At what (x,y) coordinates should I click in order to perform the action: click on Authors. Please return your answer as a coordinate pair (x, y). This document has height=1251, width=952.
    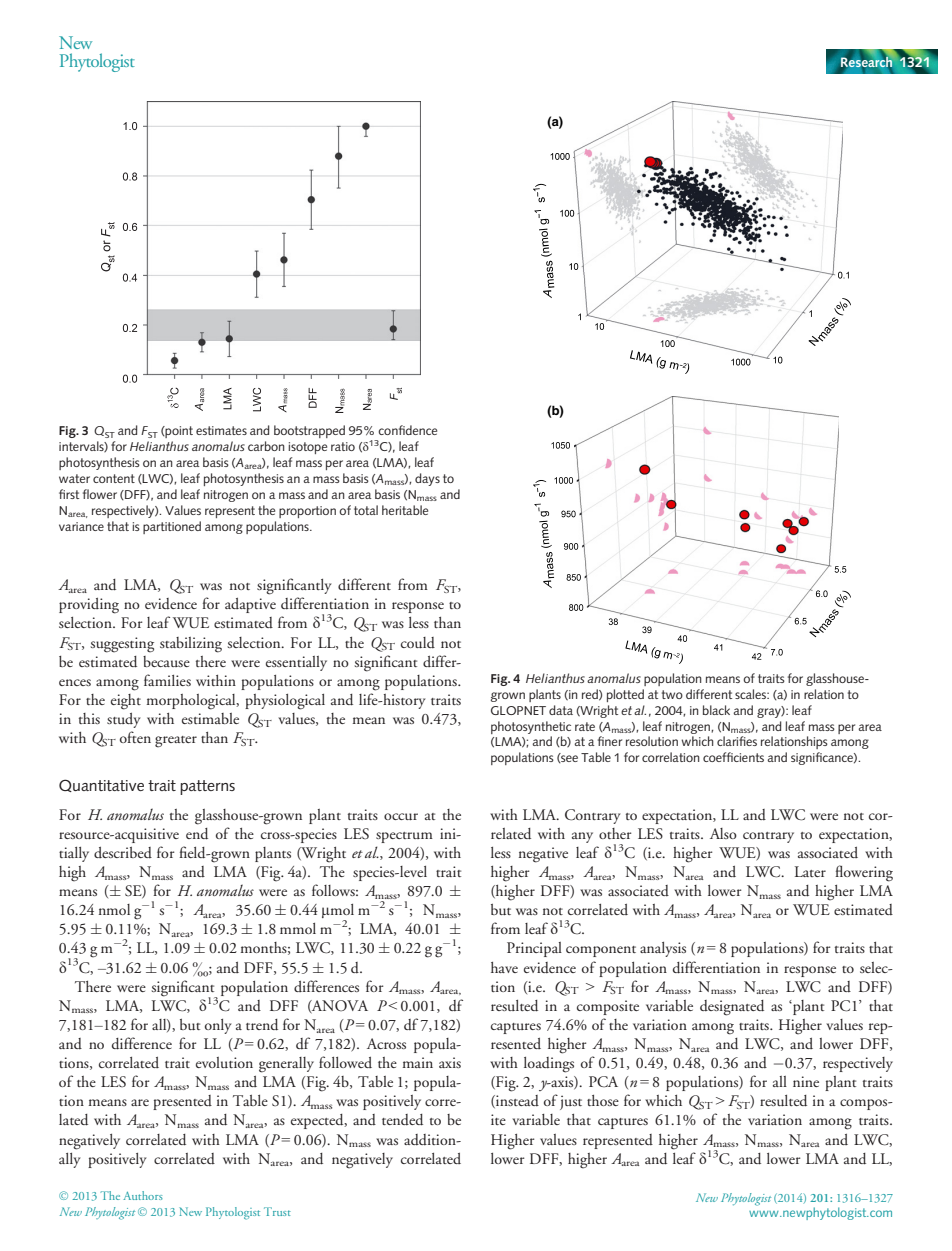
    Looking at the image, I should click on (143, 1195).
